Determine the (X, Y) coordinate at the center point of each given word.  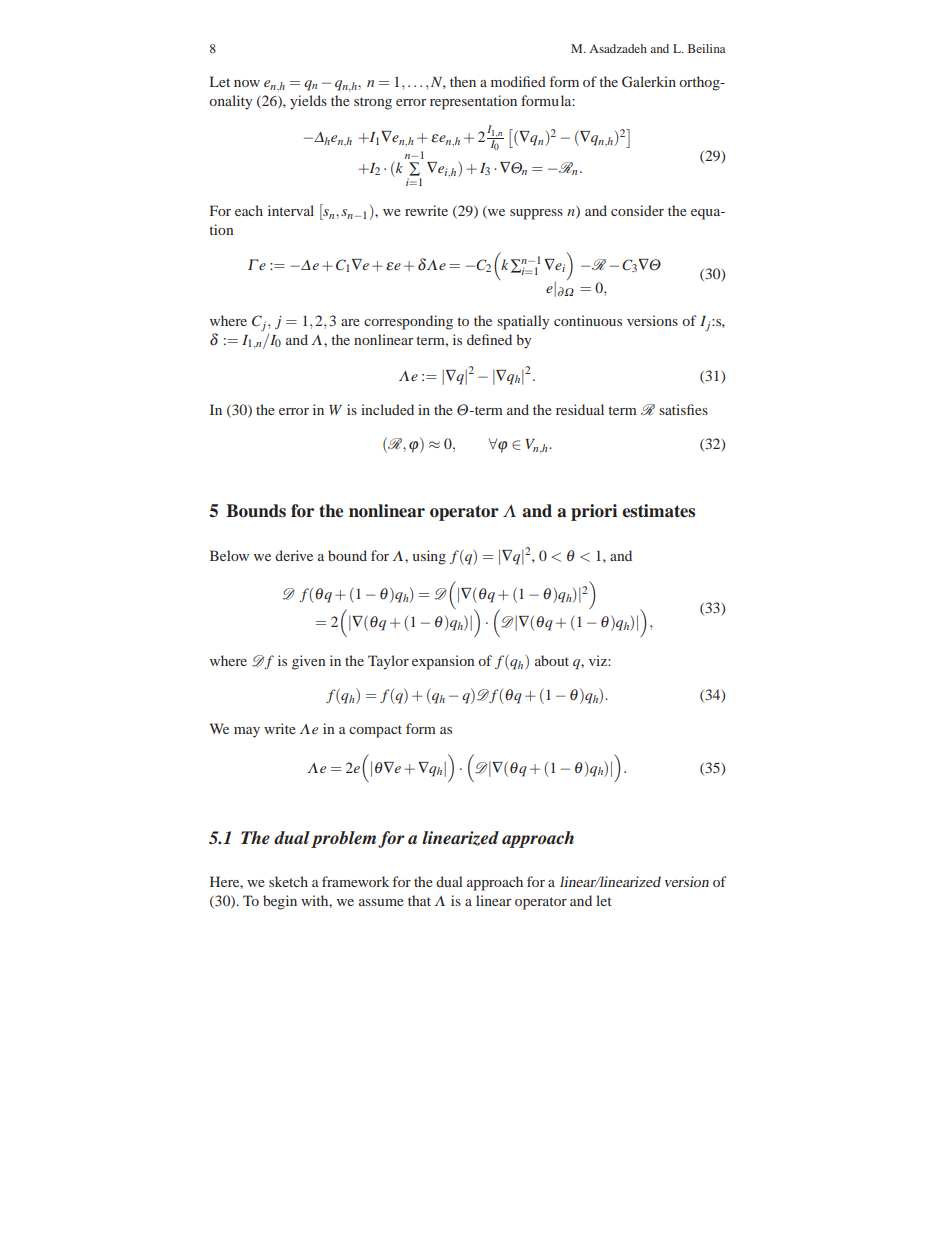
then (463, 81)
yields (308, 102)
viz (599, 660)
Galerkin (649, 82)
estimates (658, 511)
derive (294, 555)
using (429, 557)
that (419, 900)
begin (280, 902)
